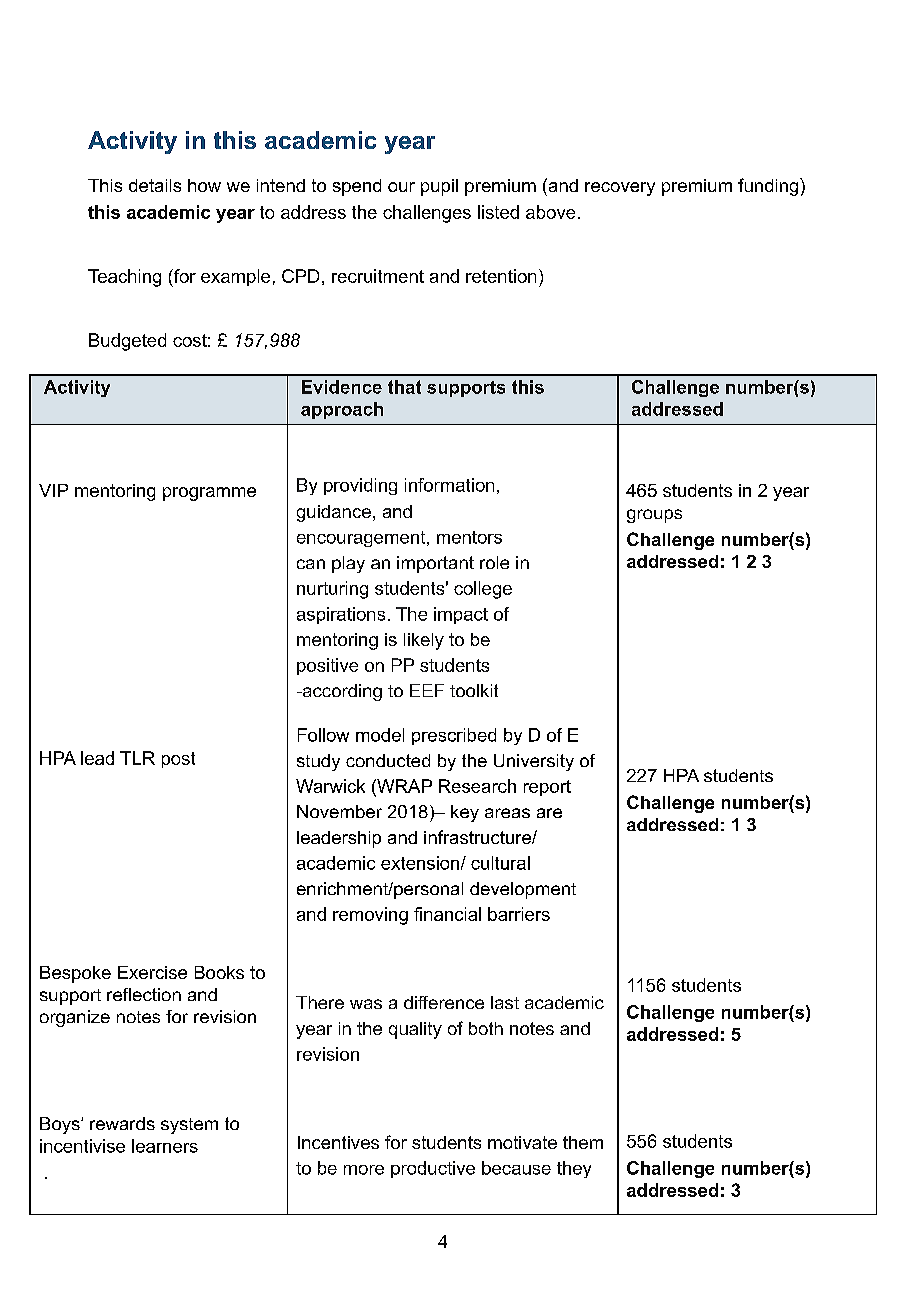  Describe the element at coordinates (654, 516) in the image. I see `groups` at that location.
